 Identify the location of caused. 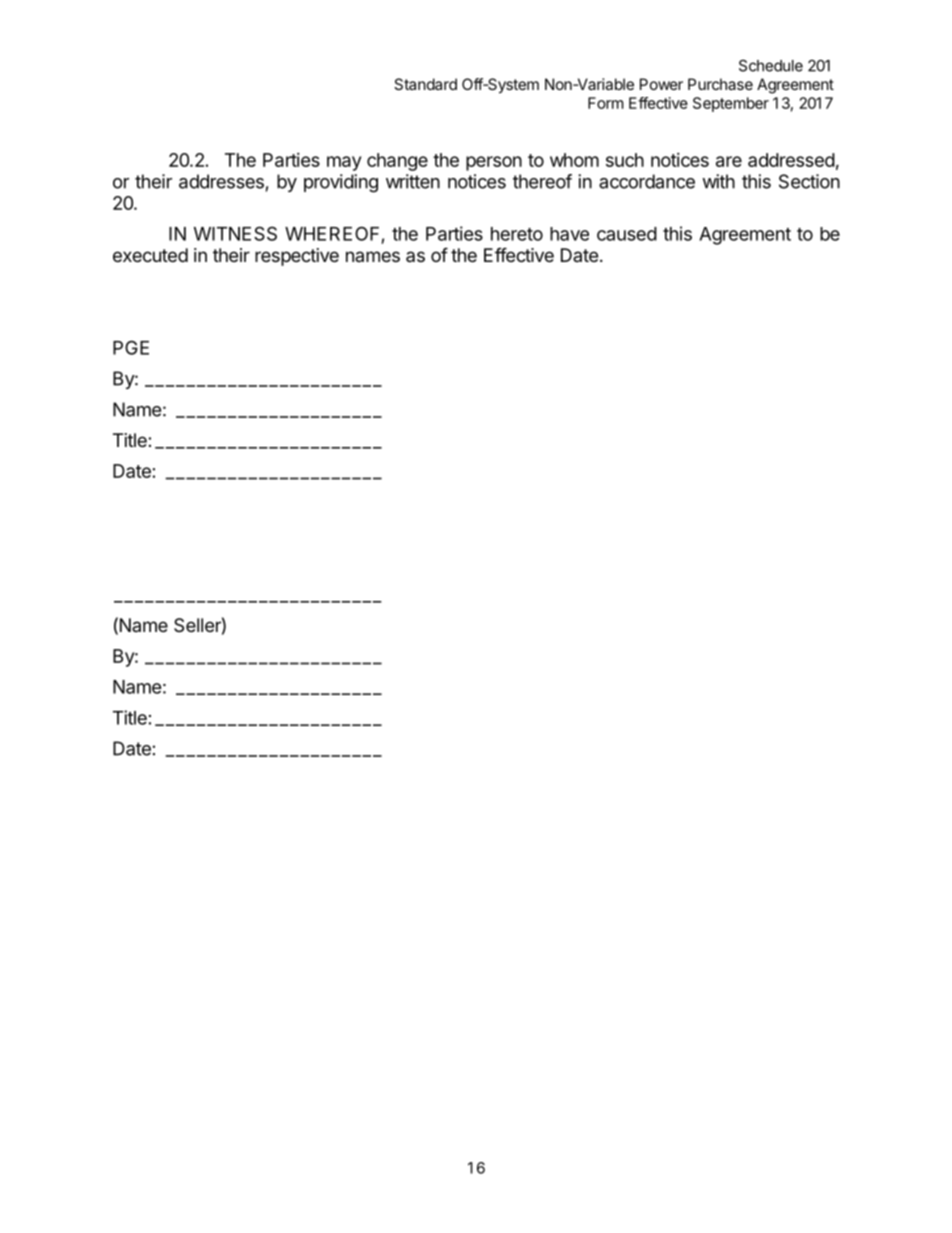
(627, 234).
